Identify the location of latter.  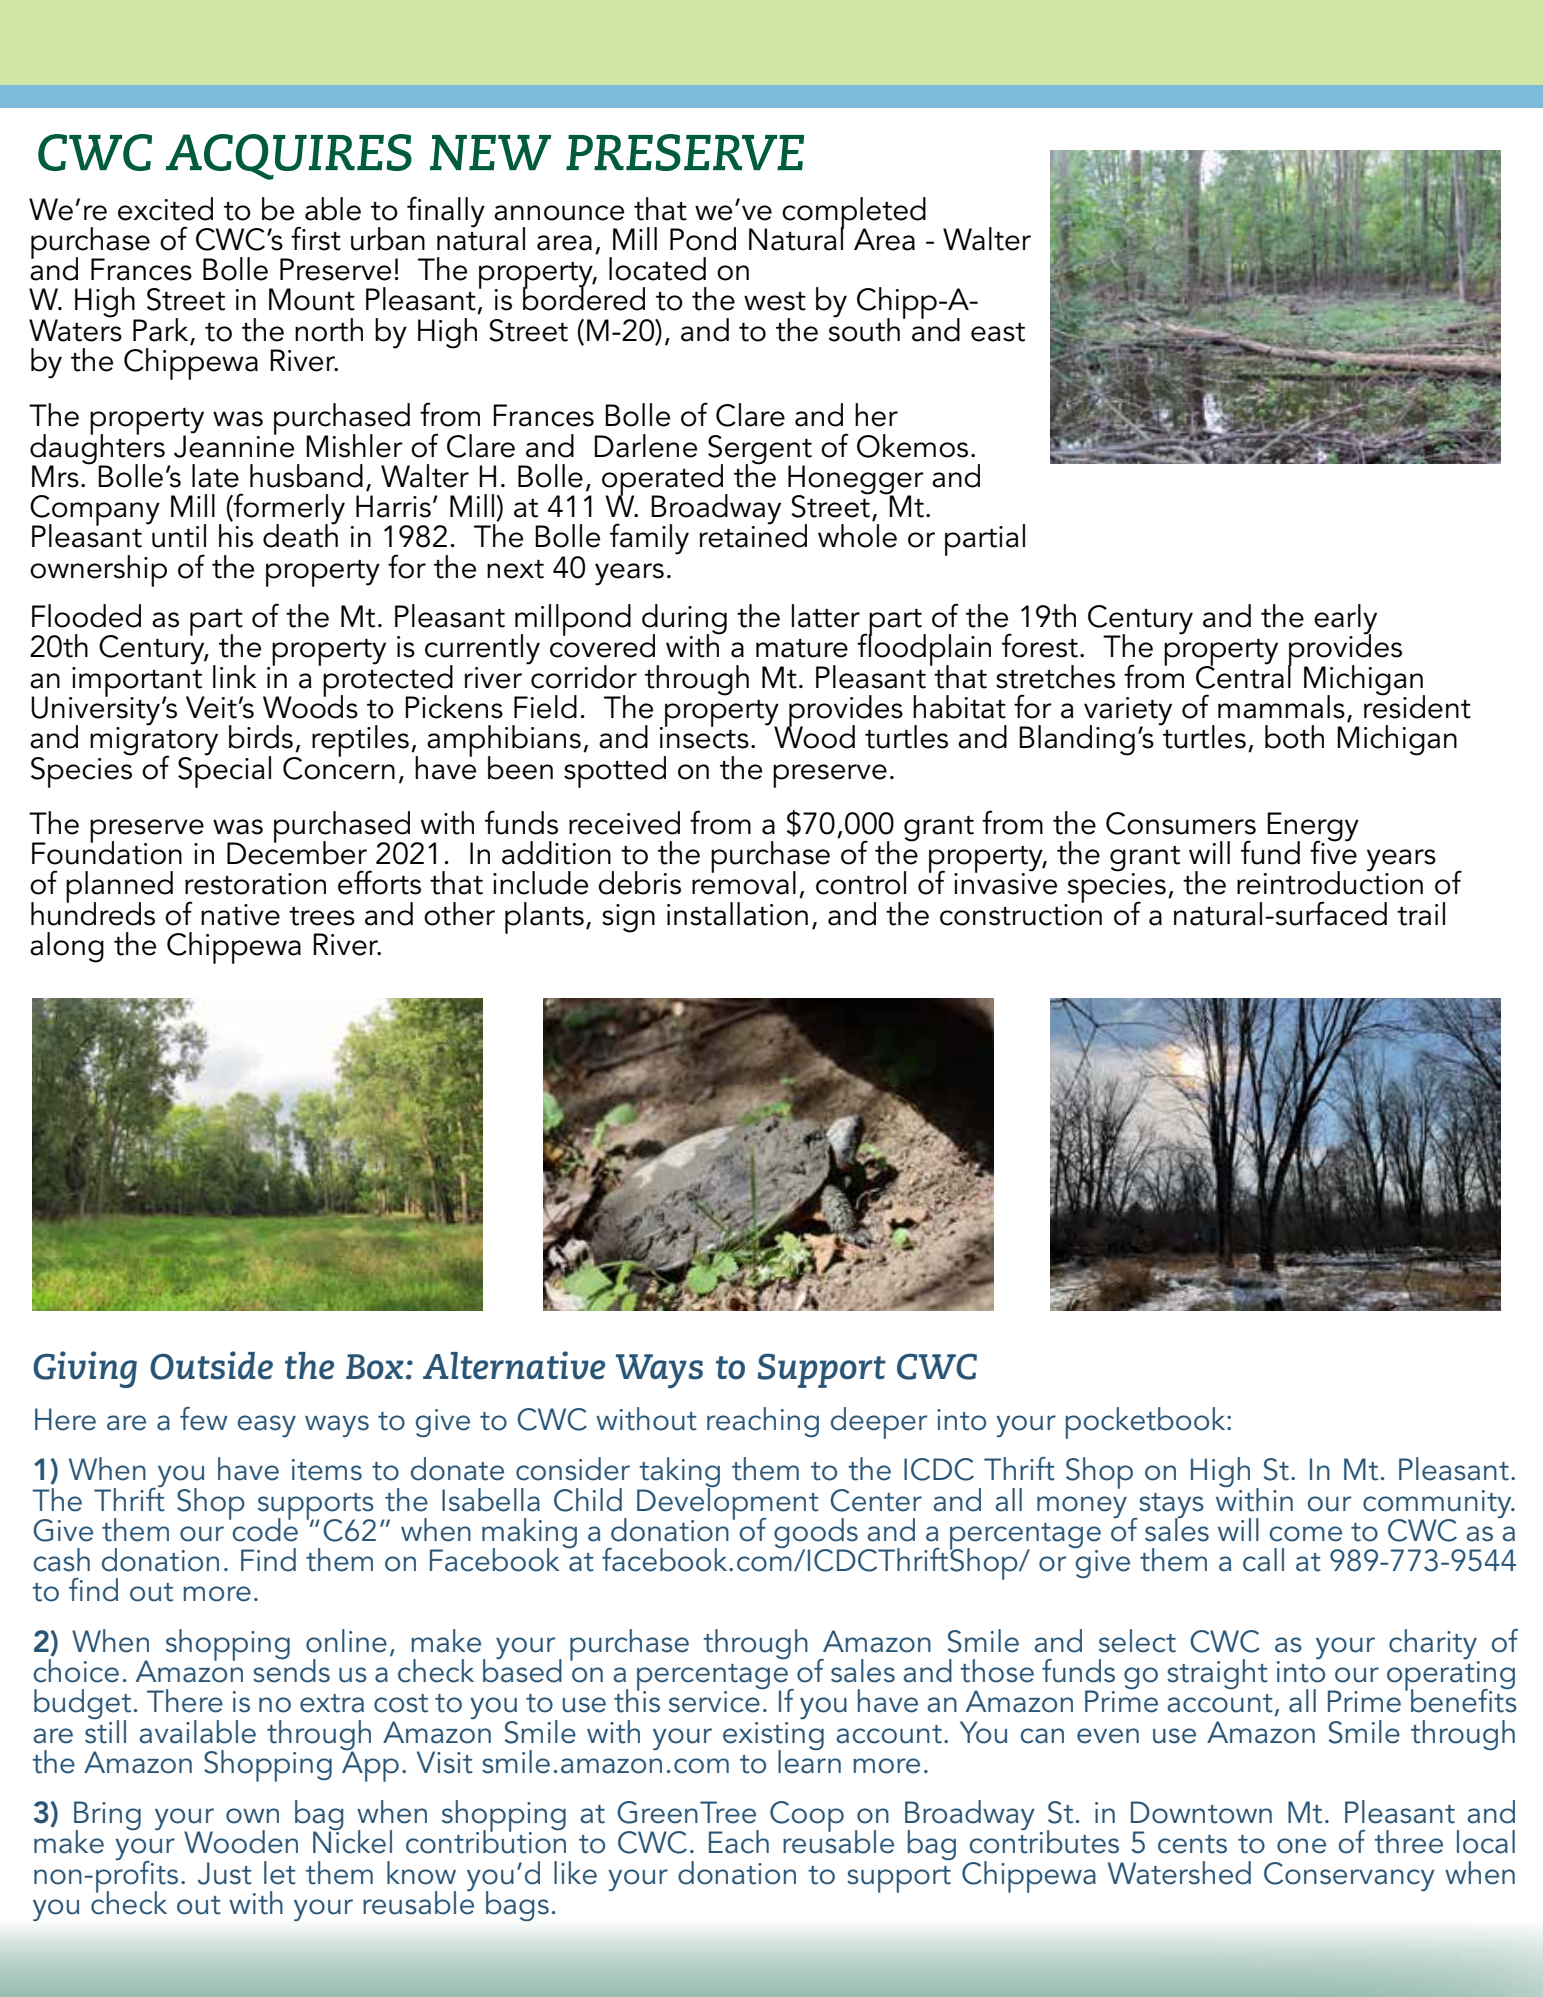
(826, 616).
